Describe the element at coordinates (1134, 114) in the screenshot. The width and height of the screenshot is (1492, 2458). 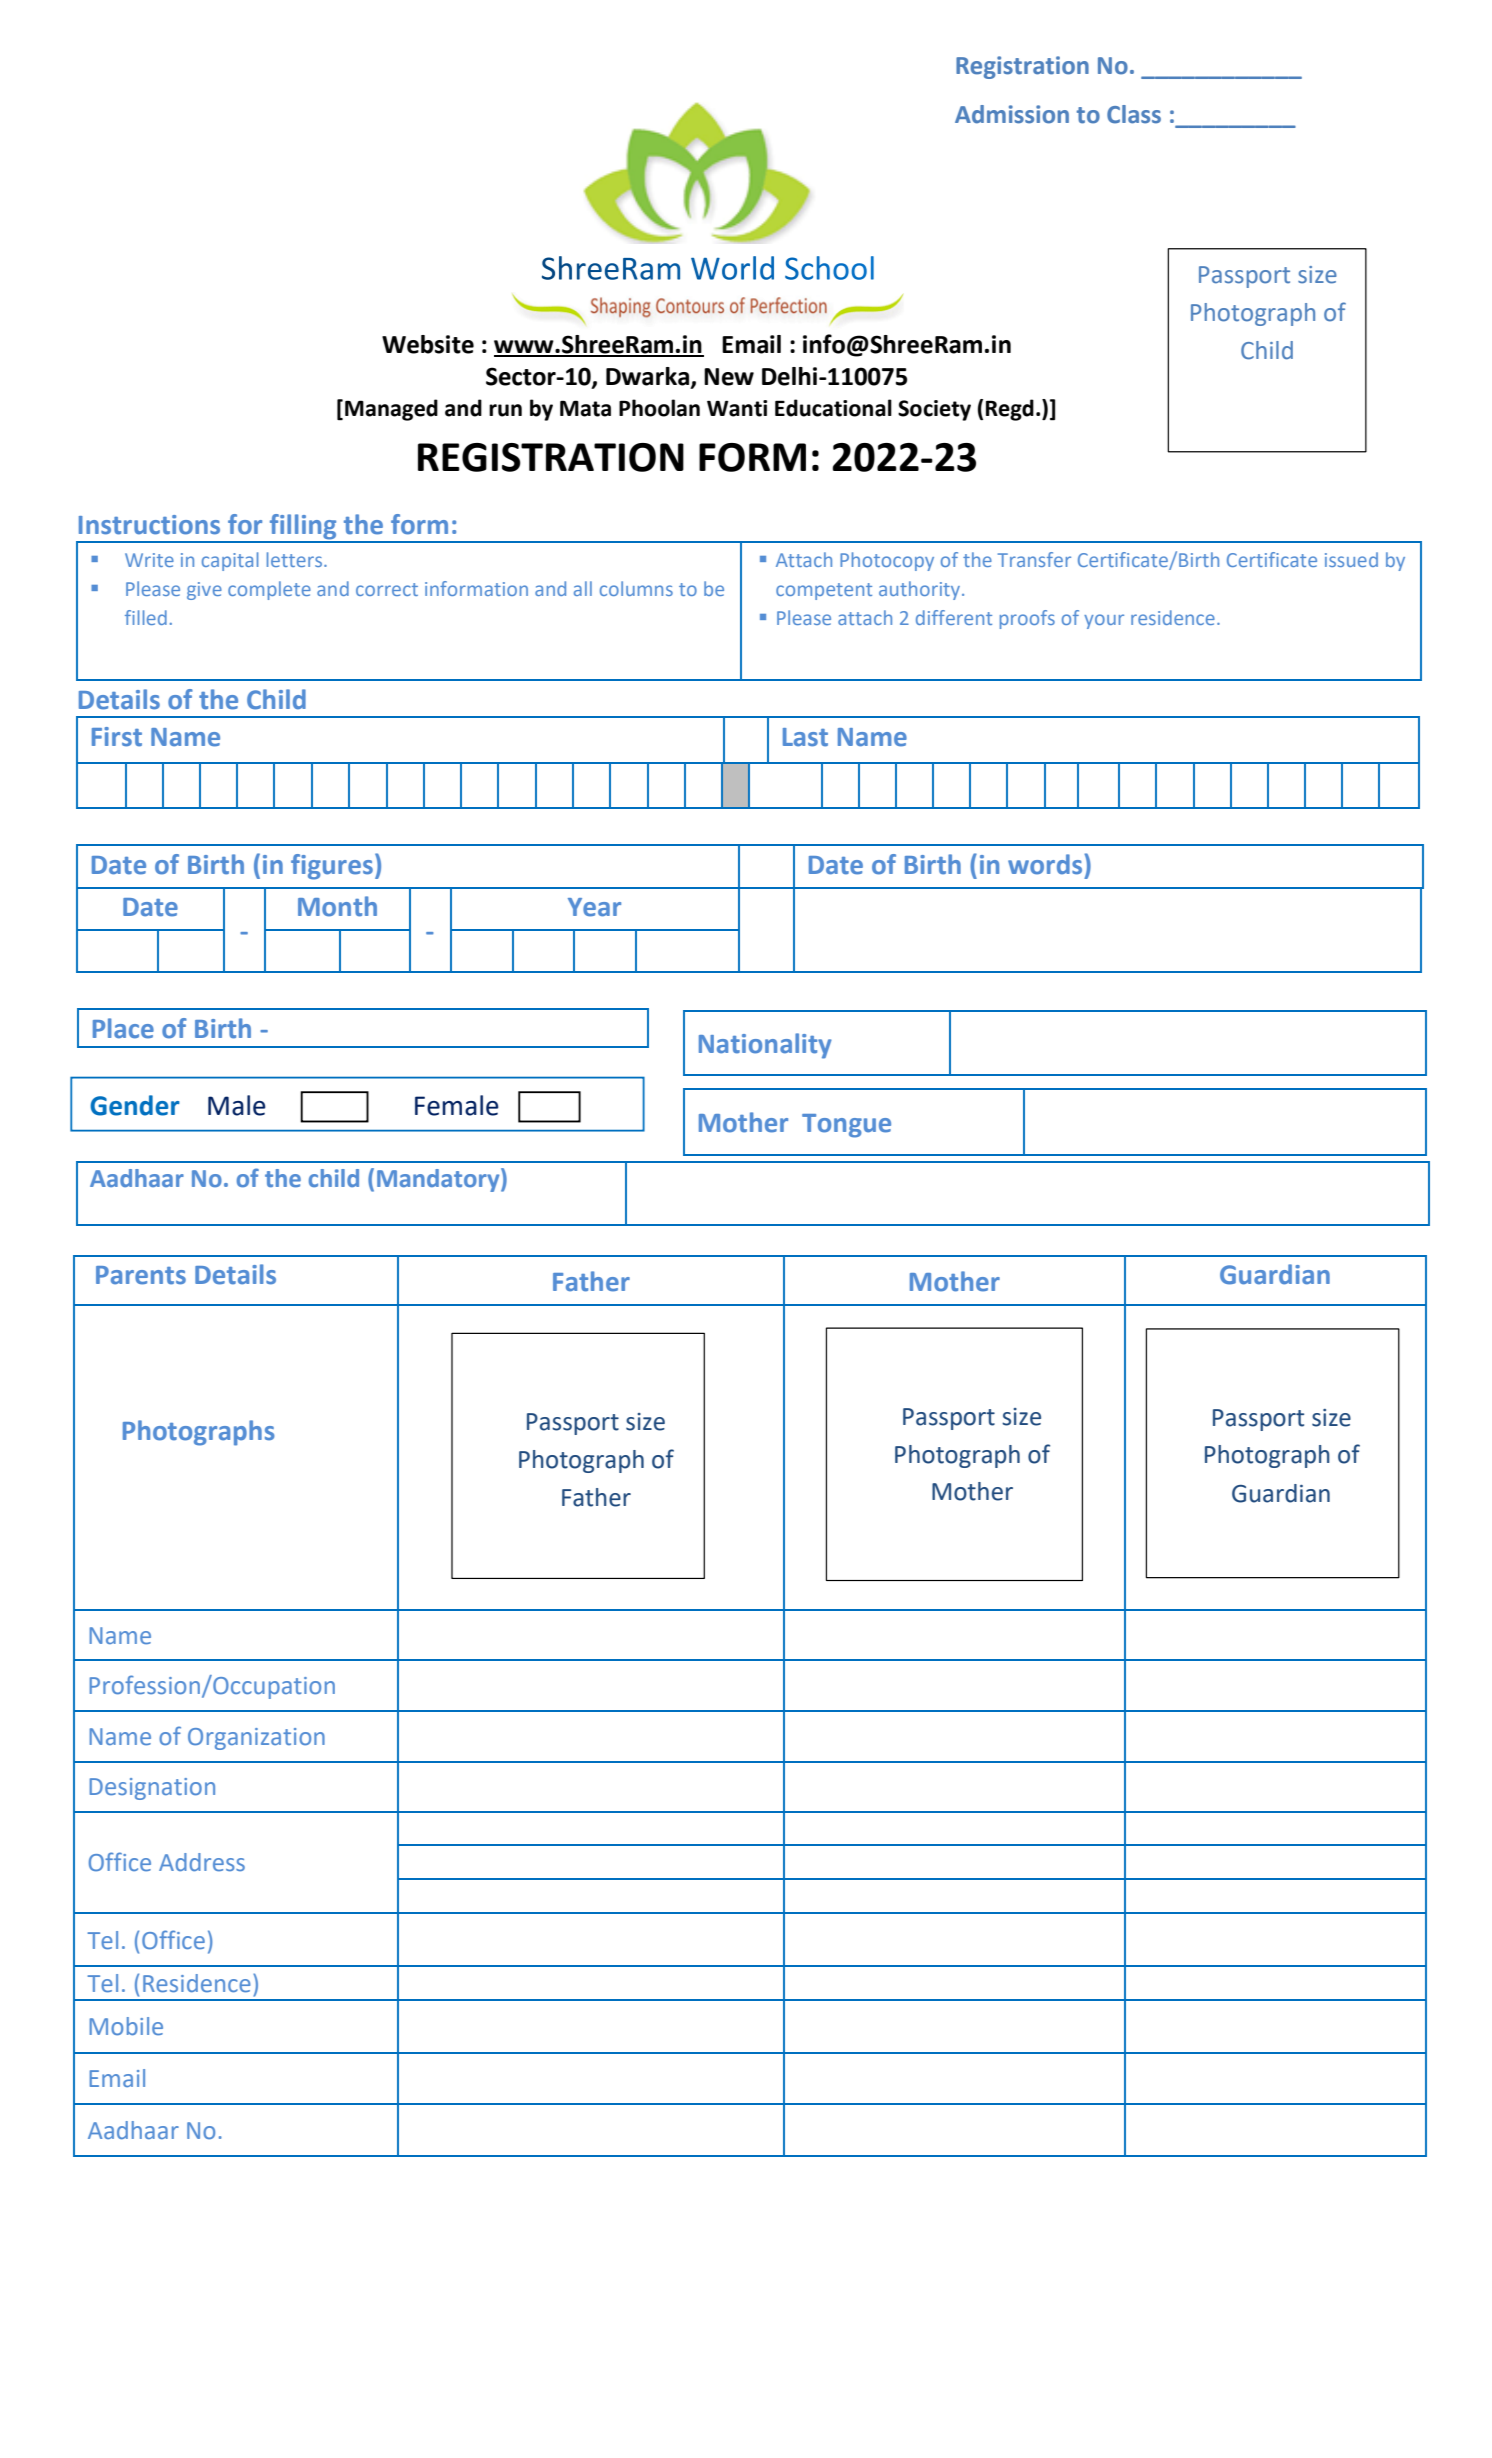
I see `Class` at that location.
